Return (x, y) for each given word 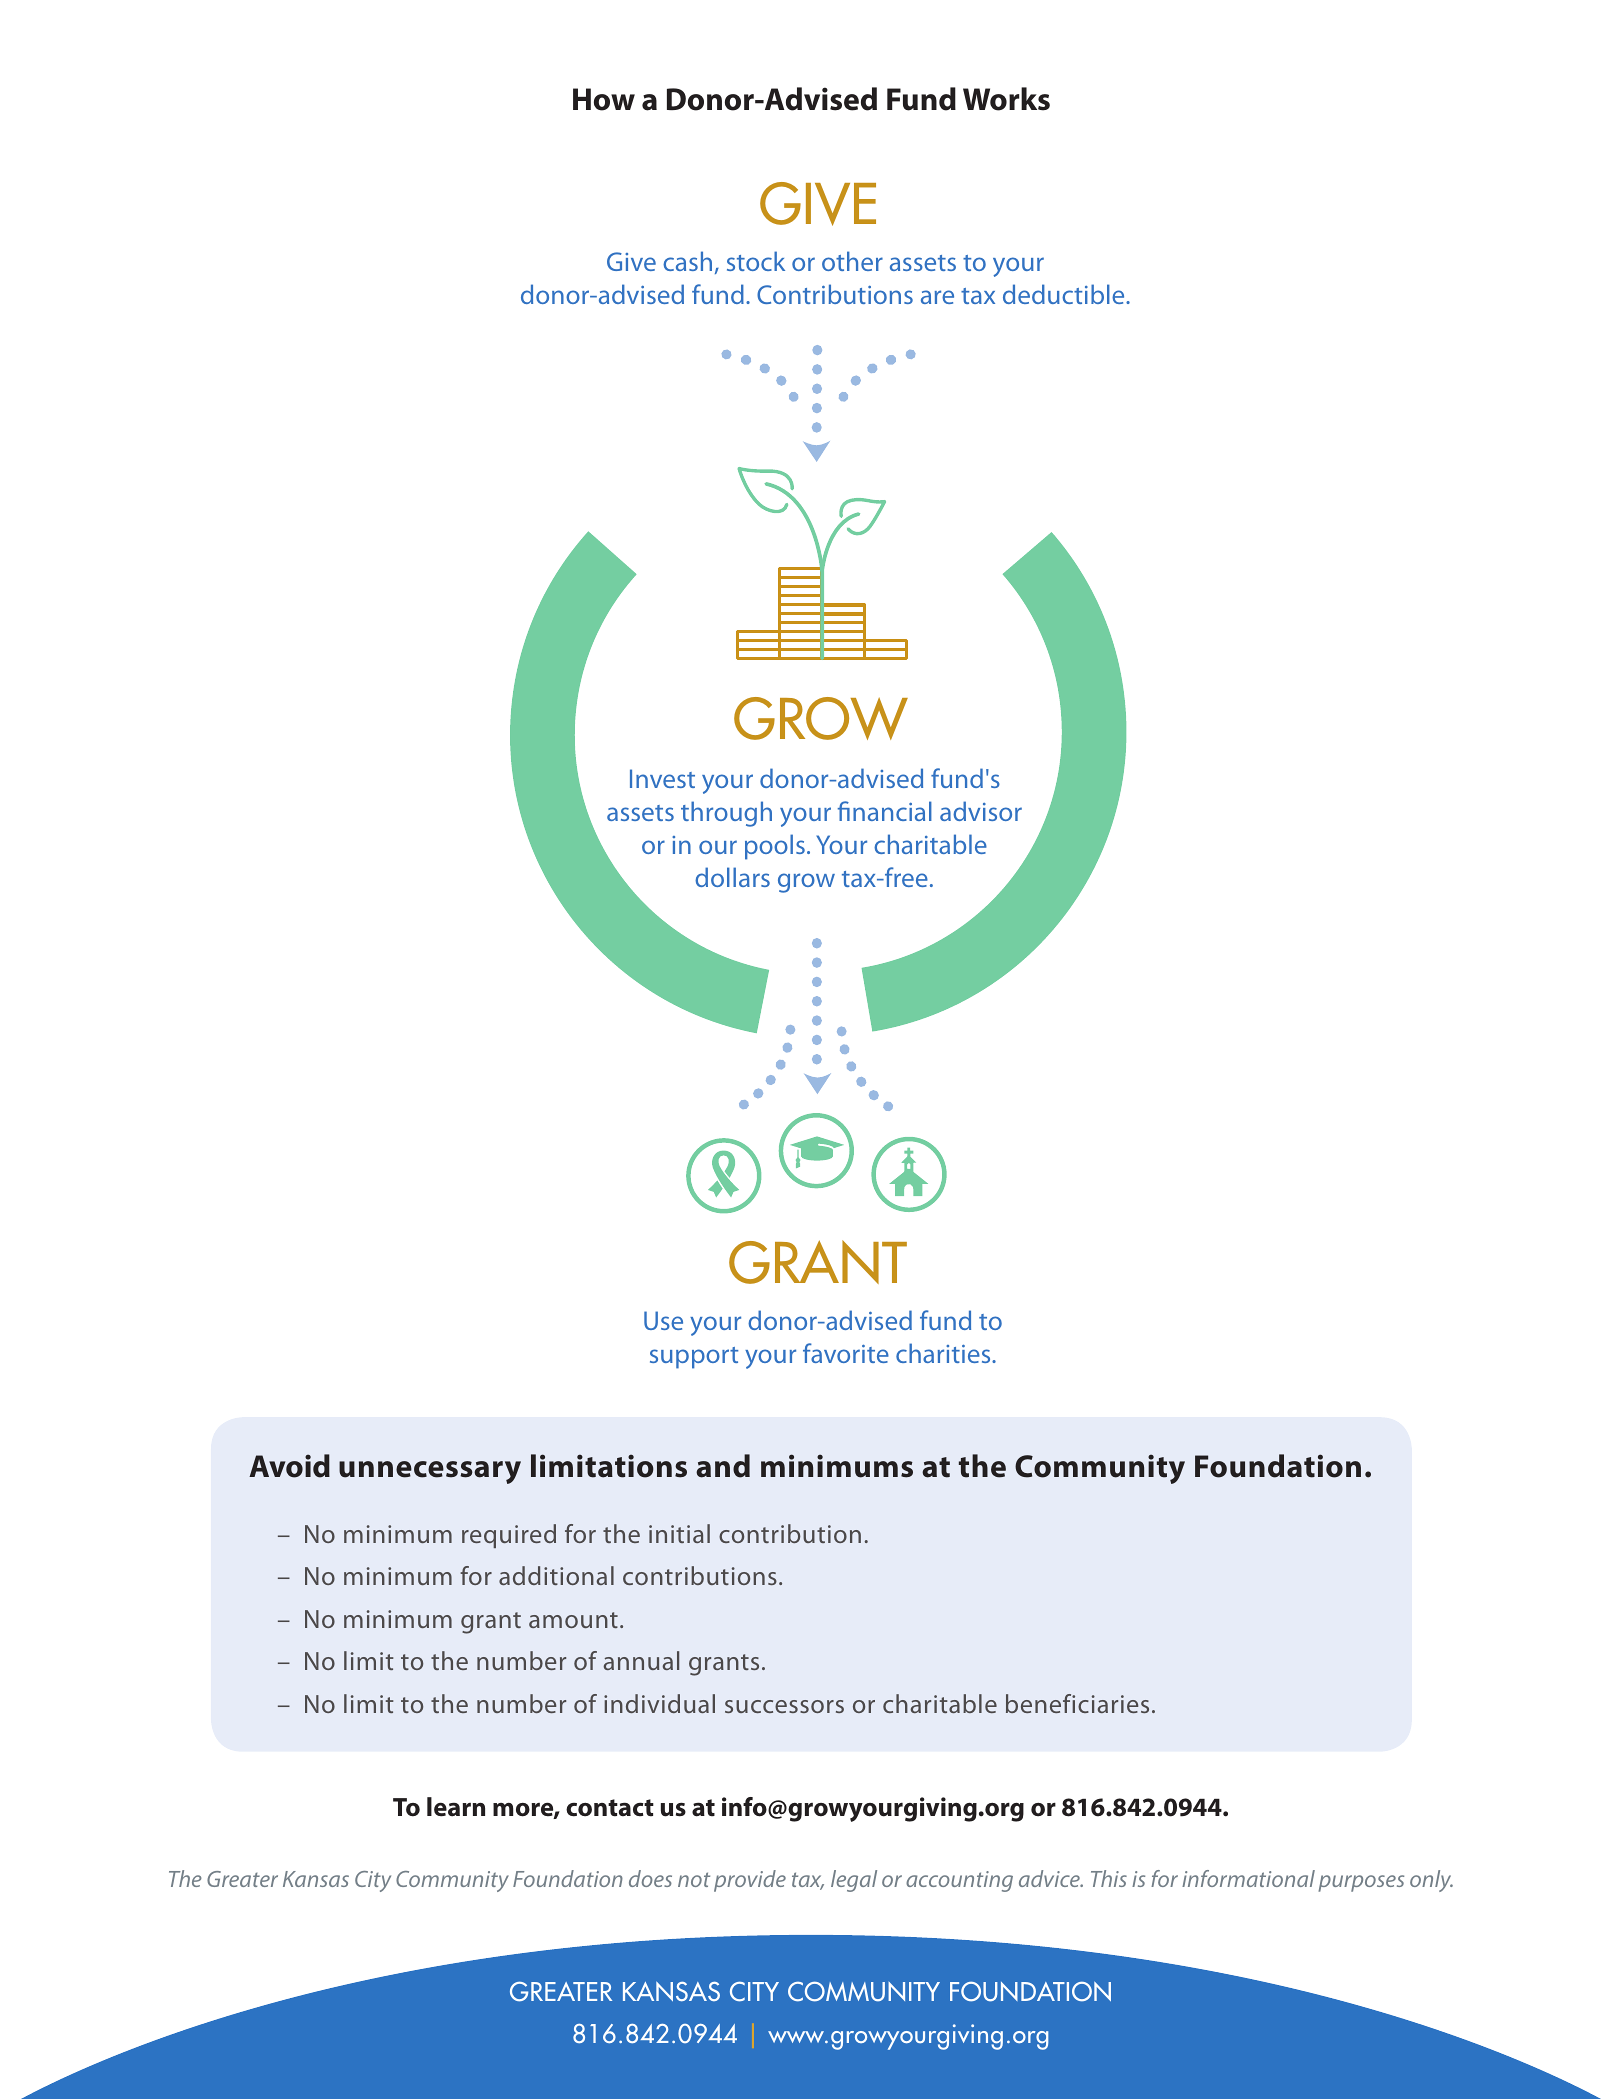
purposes (1361, 1883)
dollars (732, 877)
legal (854, 1881)
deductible (1065, 294)
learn (456, 1807)
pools (775, 847)
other (852, 261)
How (604, 99)
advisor (981, 811)
